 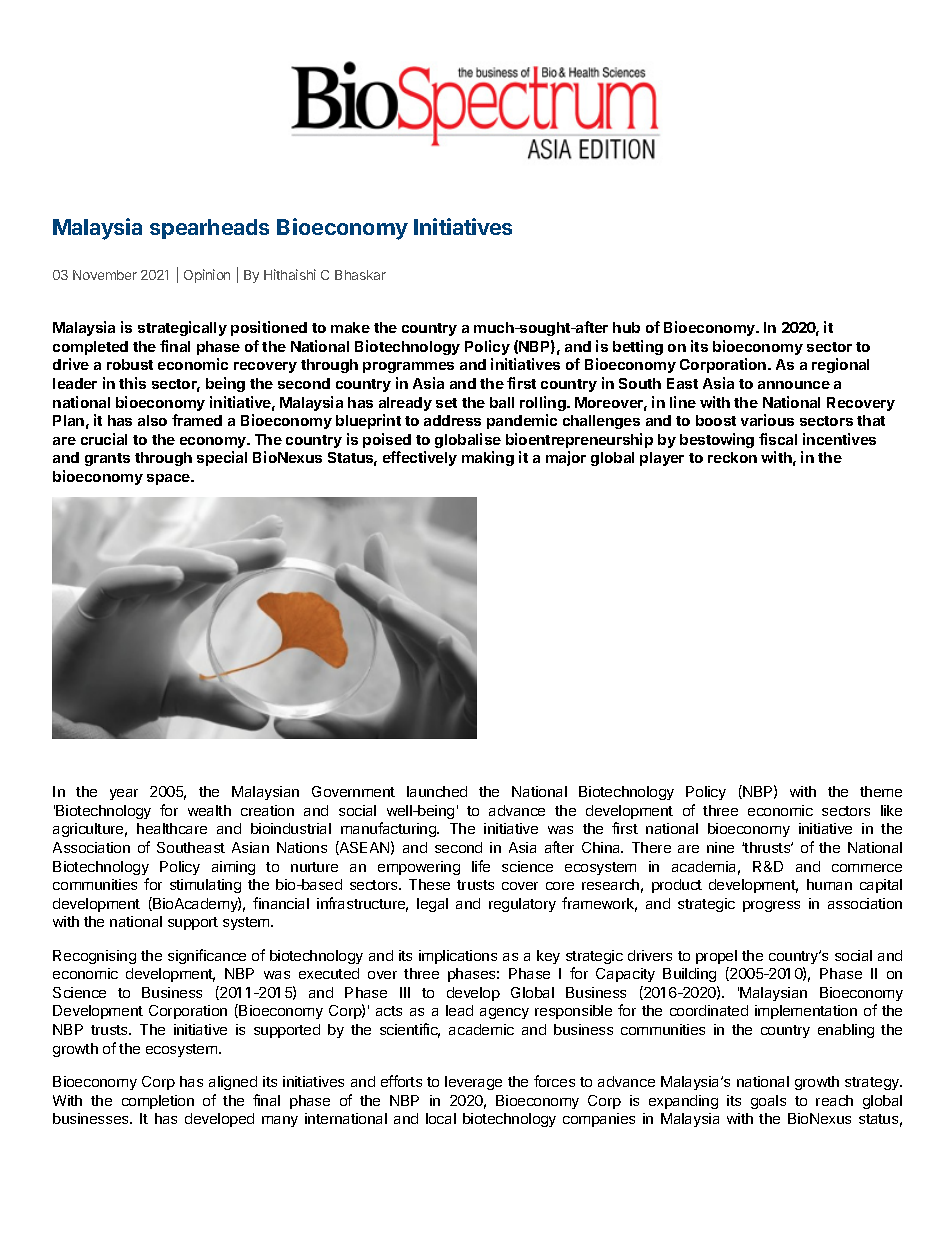 What do you see at coordinates (158, 1102) in the image?
I see `completion` at bounding box center [158, 1102].
